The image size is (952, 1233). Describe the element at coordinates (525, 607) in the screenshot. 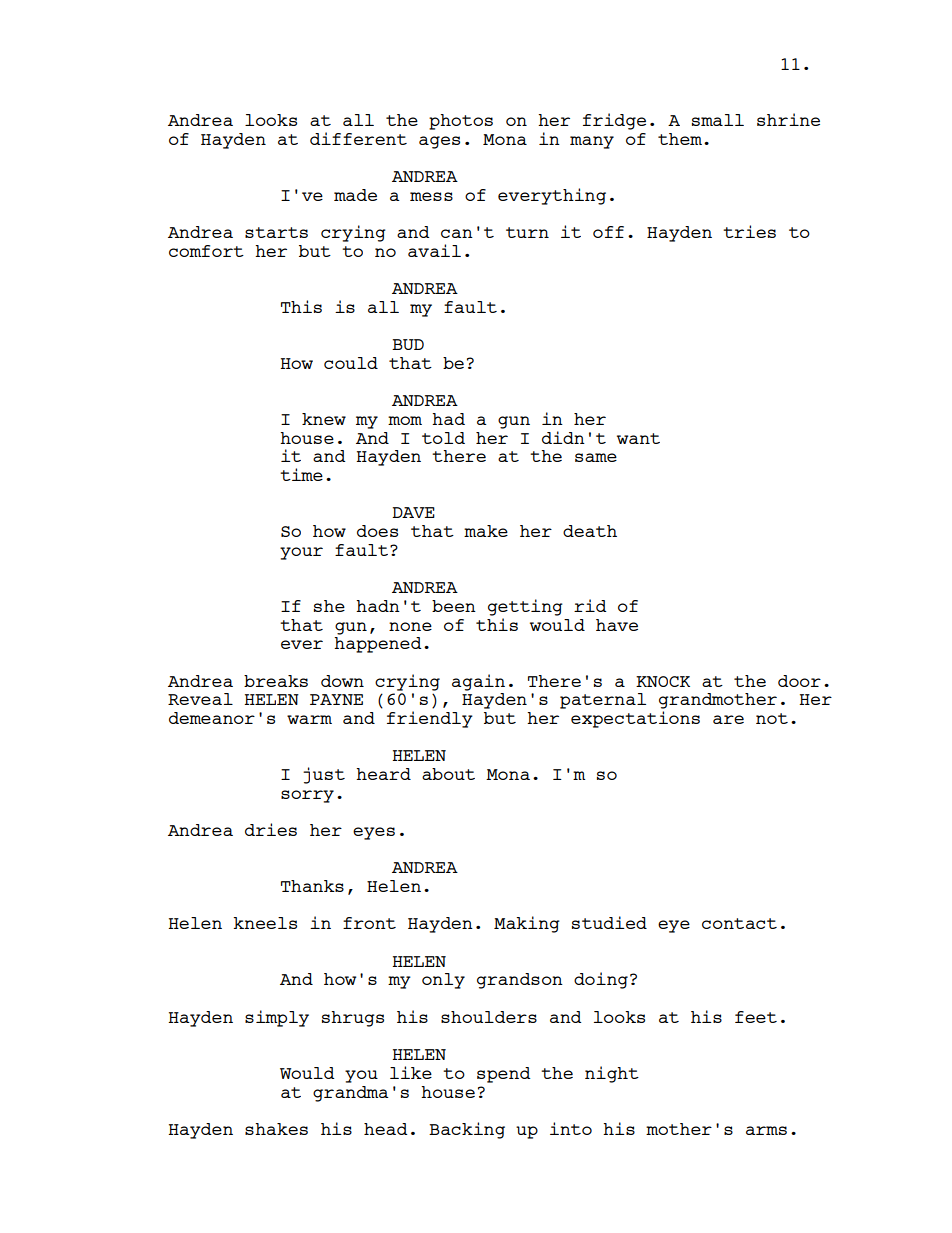

I see `getting` at that location.
